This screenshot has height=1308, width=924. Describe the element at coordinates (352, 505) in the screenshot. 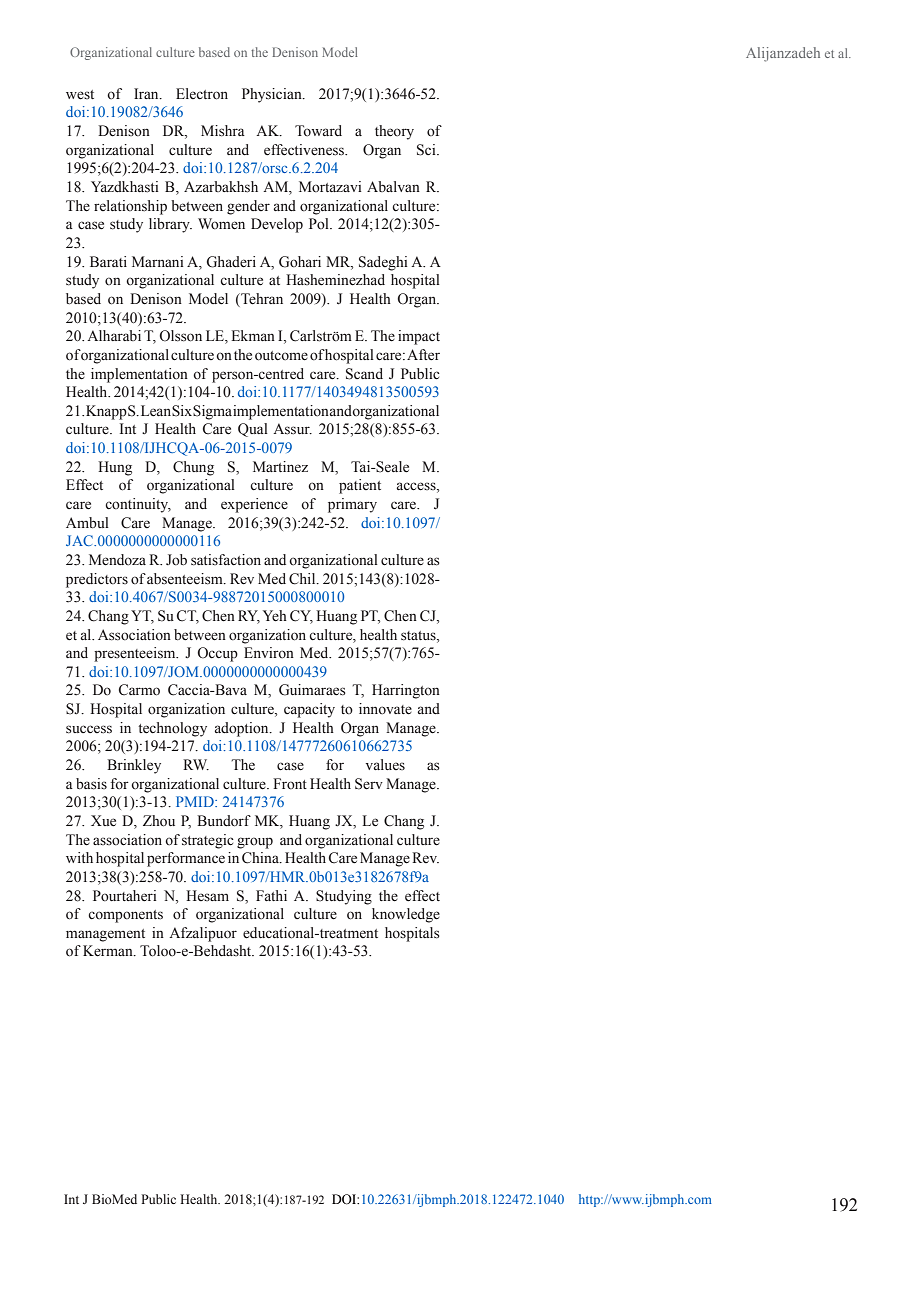

I see `primary` at that location.
